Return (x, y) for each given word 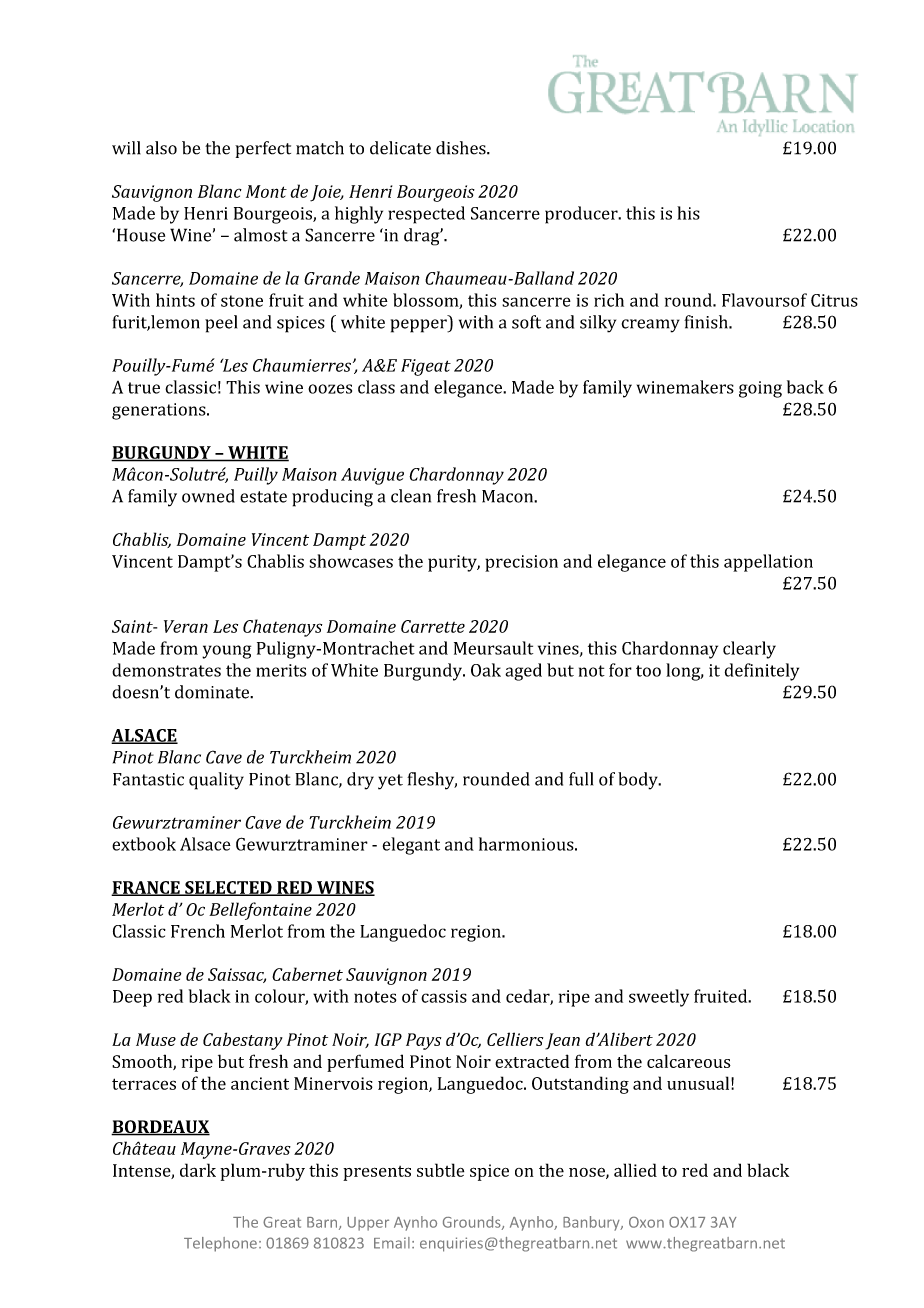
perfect (263, 149)
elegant (411, 846)
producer (582, 215)
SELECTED (228, 888)
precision (521, 563)
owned (208, 496)
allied (635, 1170)
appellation (768, 563)
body (639, 781)
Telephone (220, 1244)
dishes (462, 148)
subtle (440, 1170)
